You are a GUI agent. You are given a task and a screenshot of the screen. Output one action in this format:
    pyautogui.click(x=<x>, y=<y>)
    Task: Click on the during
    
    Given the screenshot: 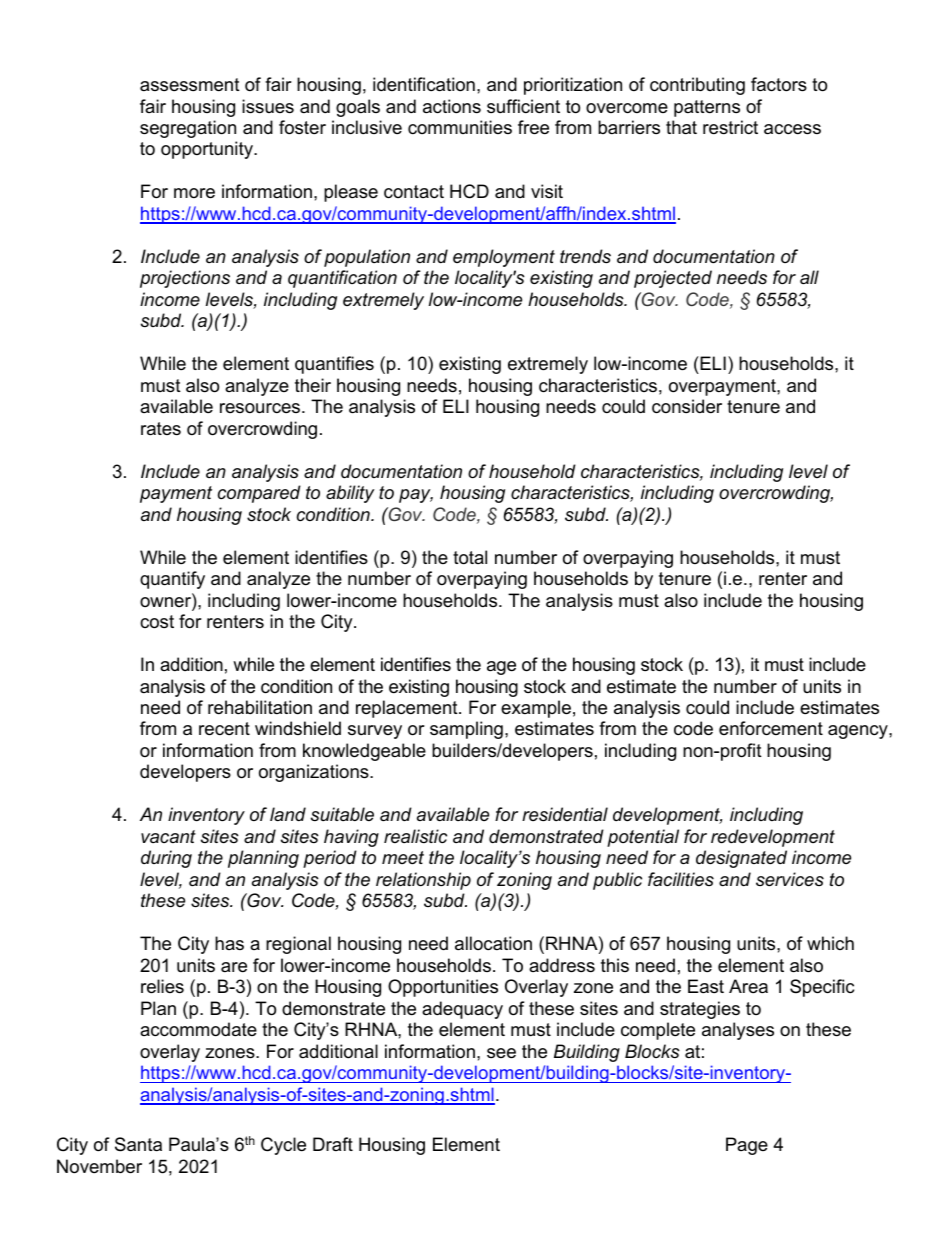 What is the action you would take?
    pyautogui.click(x=166, y=859)
